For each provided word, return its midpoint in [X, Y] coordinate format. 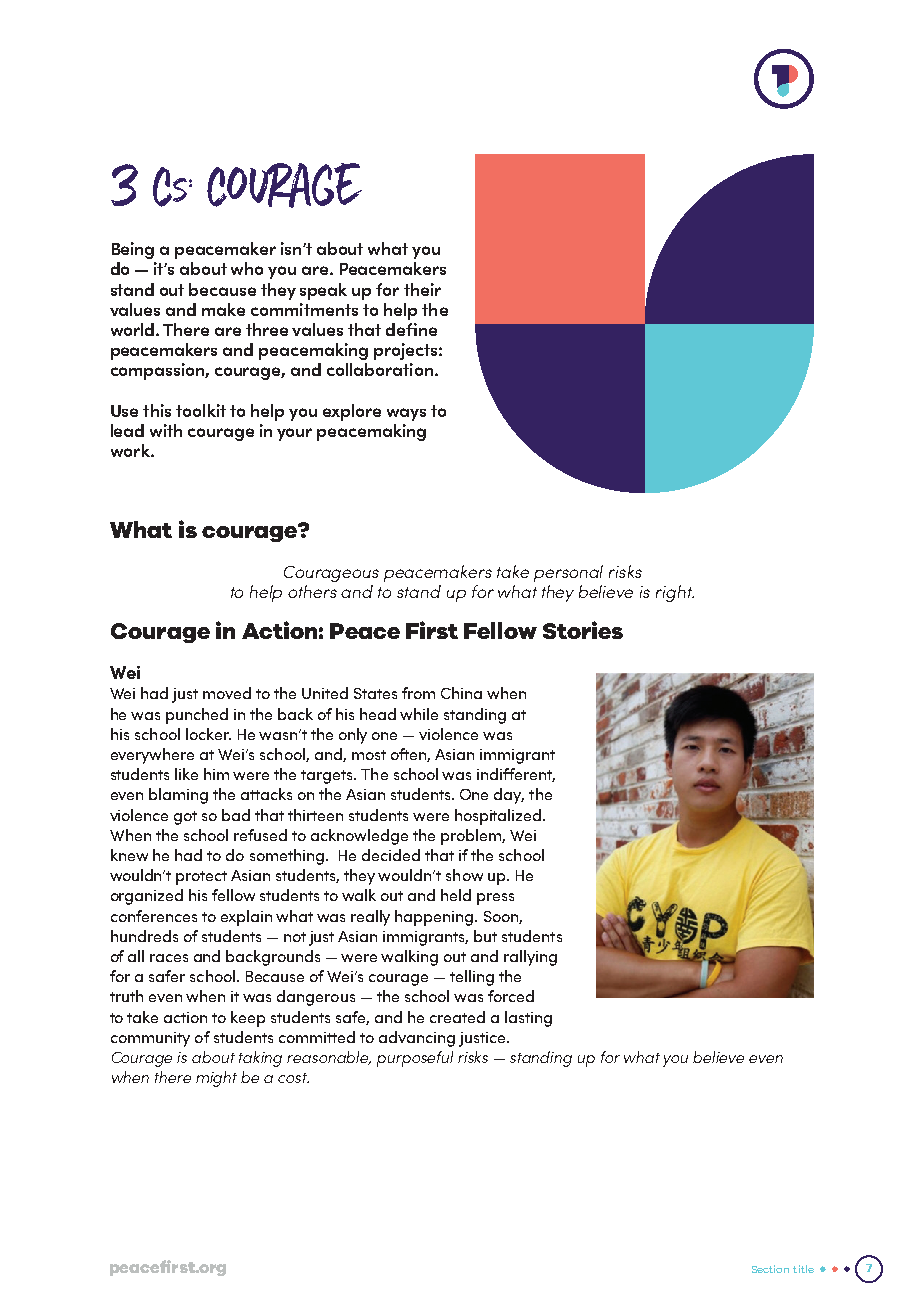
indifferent [516, 775]
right [675, 593]
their [422, 289]
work [131, 450]
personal [568, 573]
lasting [528, 1019]
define [411, 329]
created [457, 1017]
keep [248, 1019]
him [216, 774]
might [216, 1079]
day [509, 796]
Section [770, 1269]
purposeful [415, 1059]
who [247, 268]
